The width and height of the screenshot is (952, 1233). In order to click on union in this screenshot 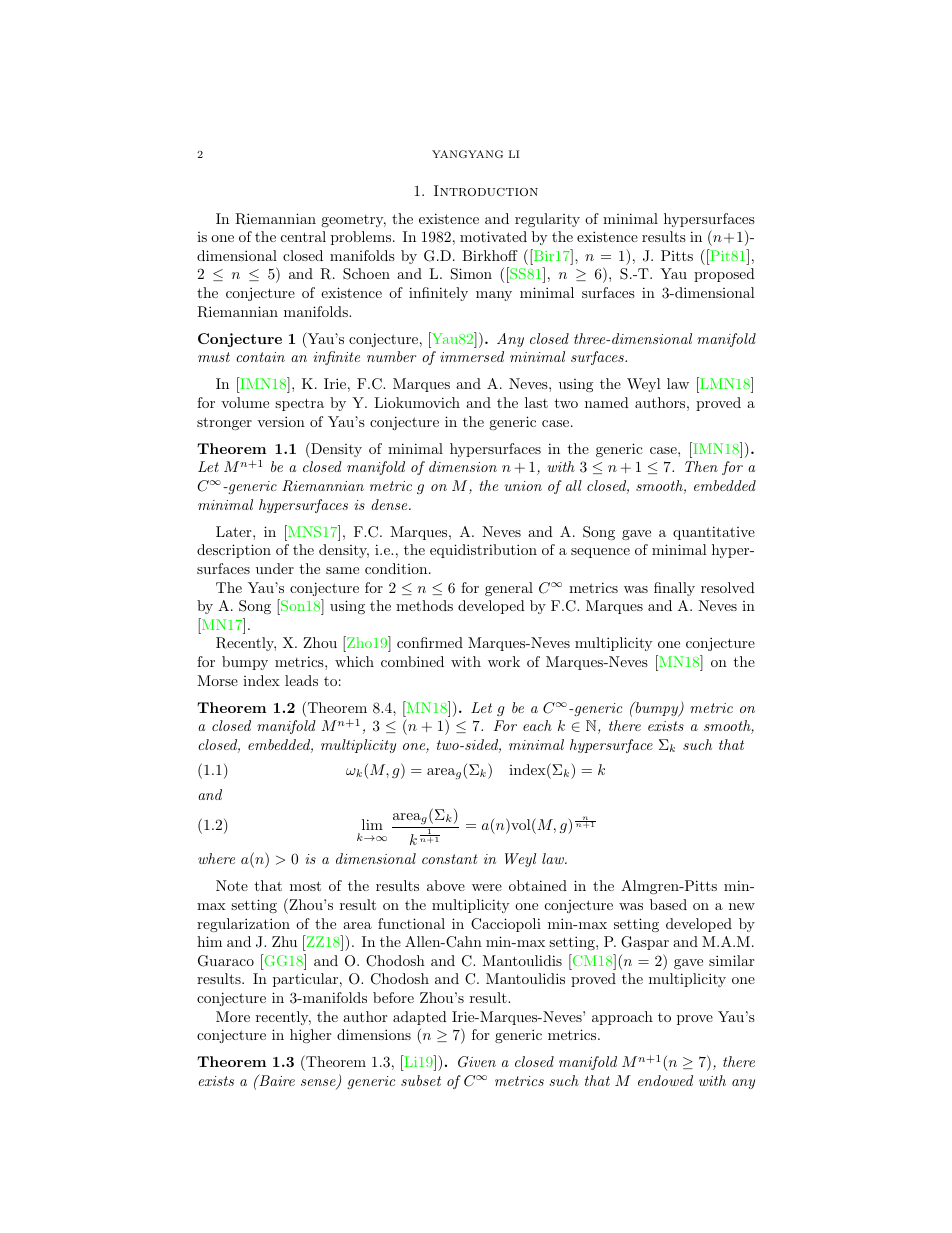, I will do `click(523, 486)`.
